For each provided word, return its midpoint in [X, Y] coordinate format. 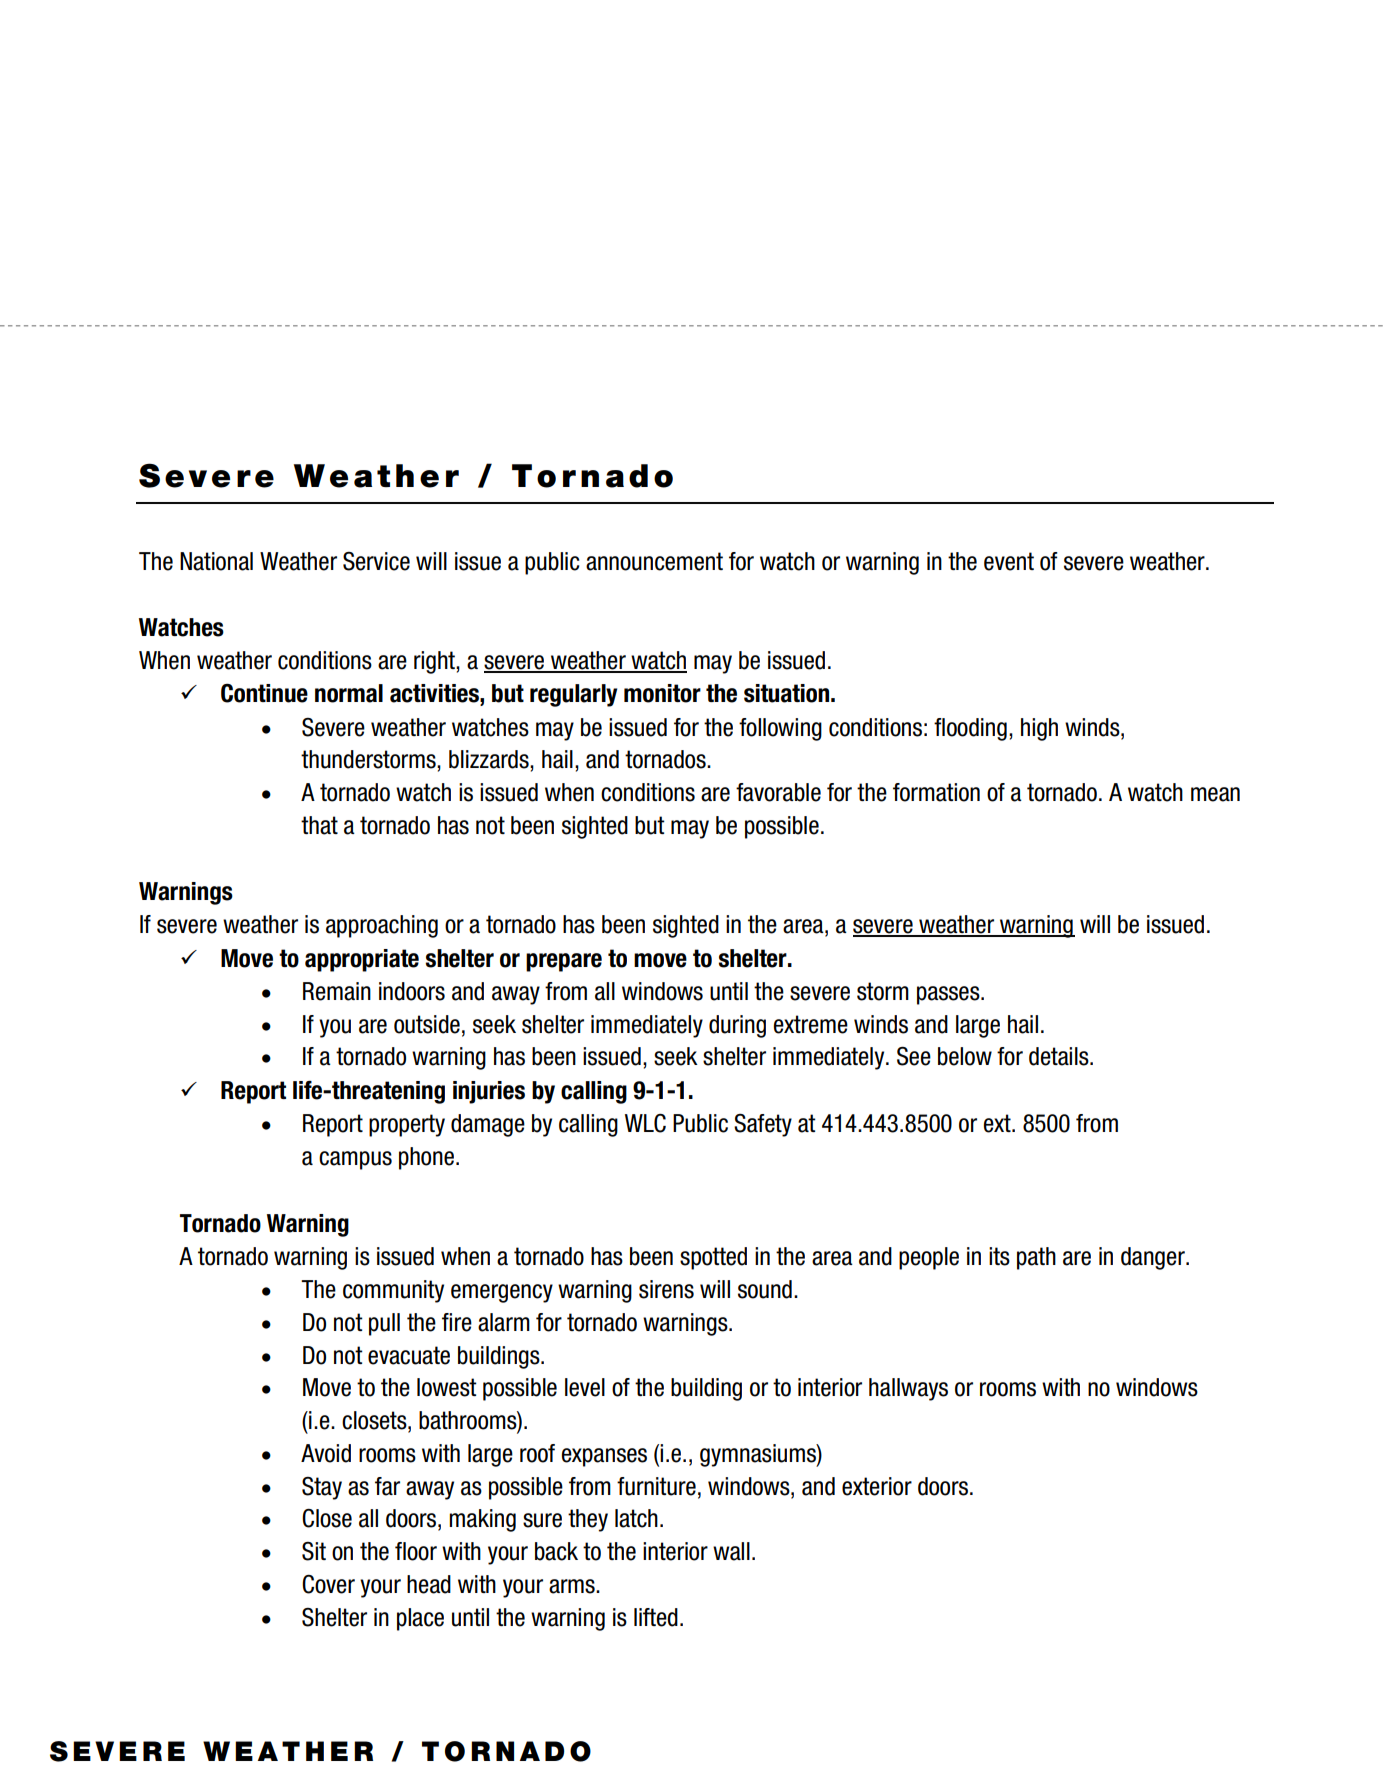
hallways [908, 1389]
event [1009, 561]
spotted [713, 1258]
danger [1154, 1258]
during [737, 1026]
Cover [328, 1584]
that [319, 825]
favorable [778, 792]
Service [376, 561]
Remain [337, 991]
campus [355, 1160]
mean [1215, 794]
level [585, 1387]
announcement [654, 561]
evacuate [409, 1355]
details [1060, 1056]
